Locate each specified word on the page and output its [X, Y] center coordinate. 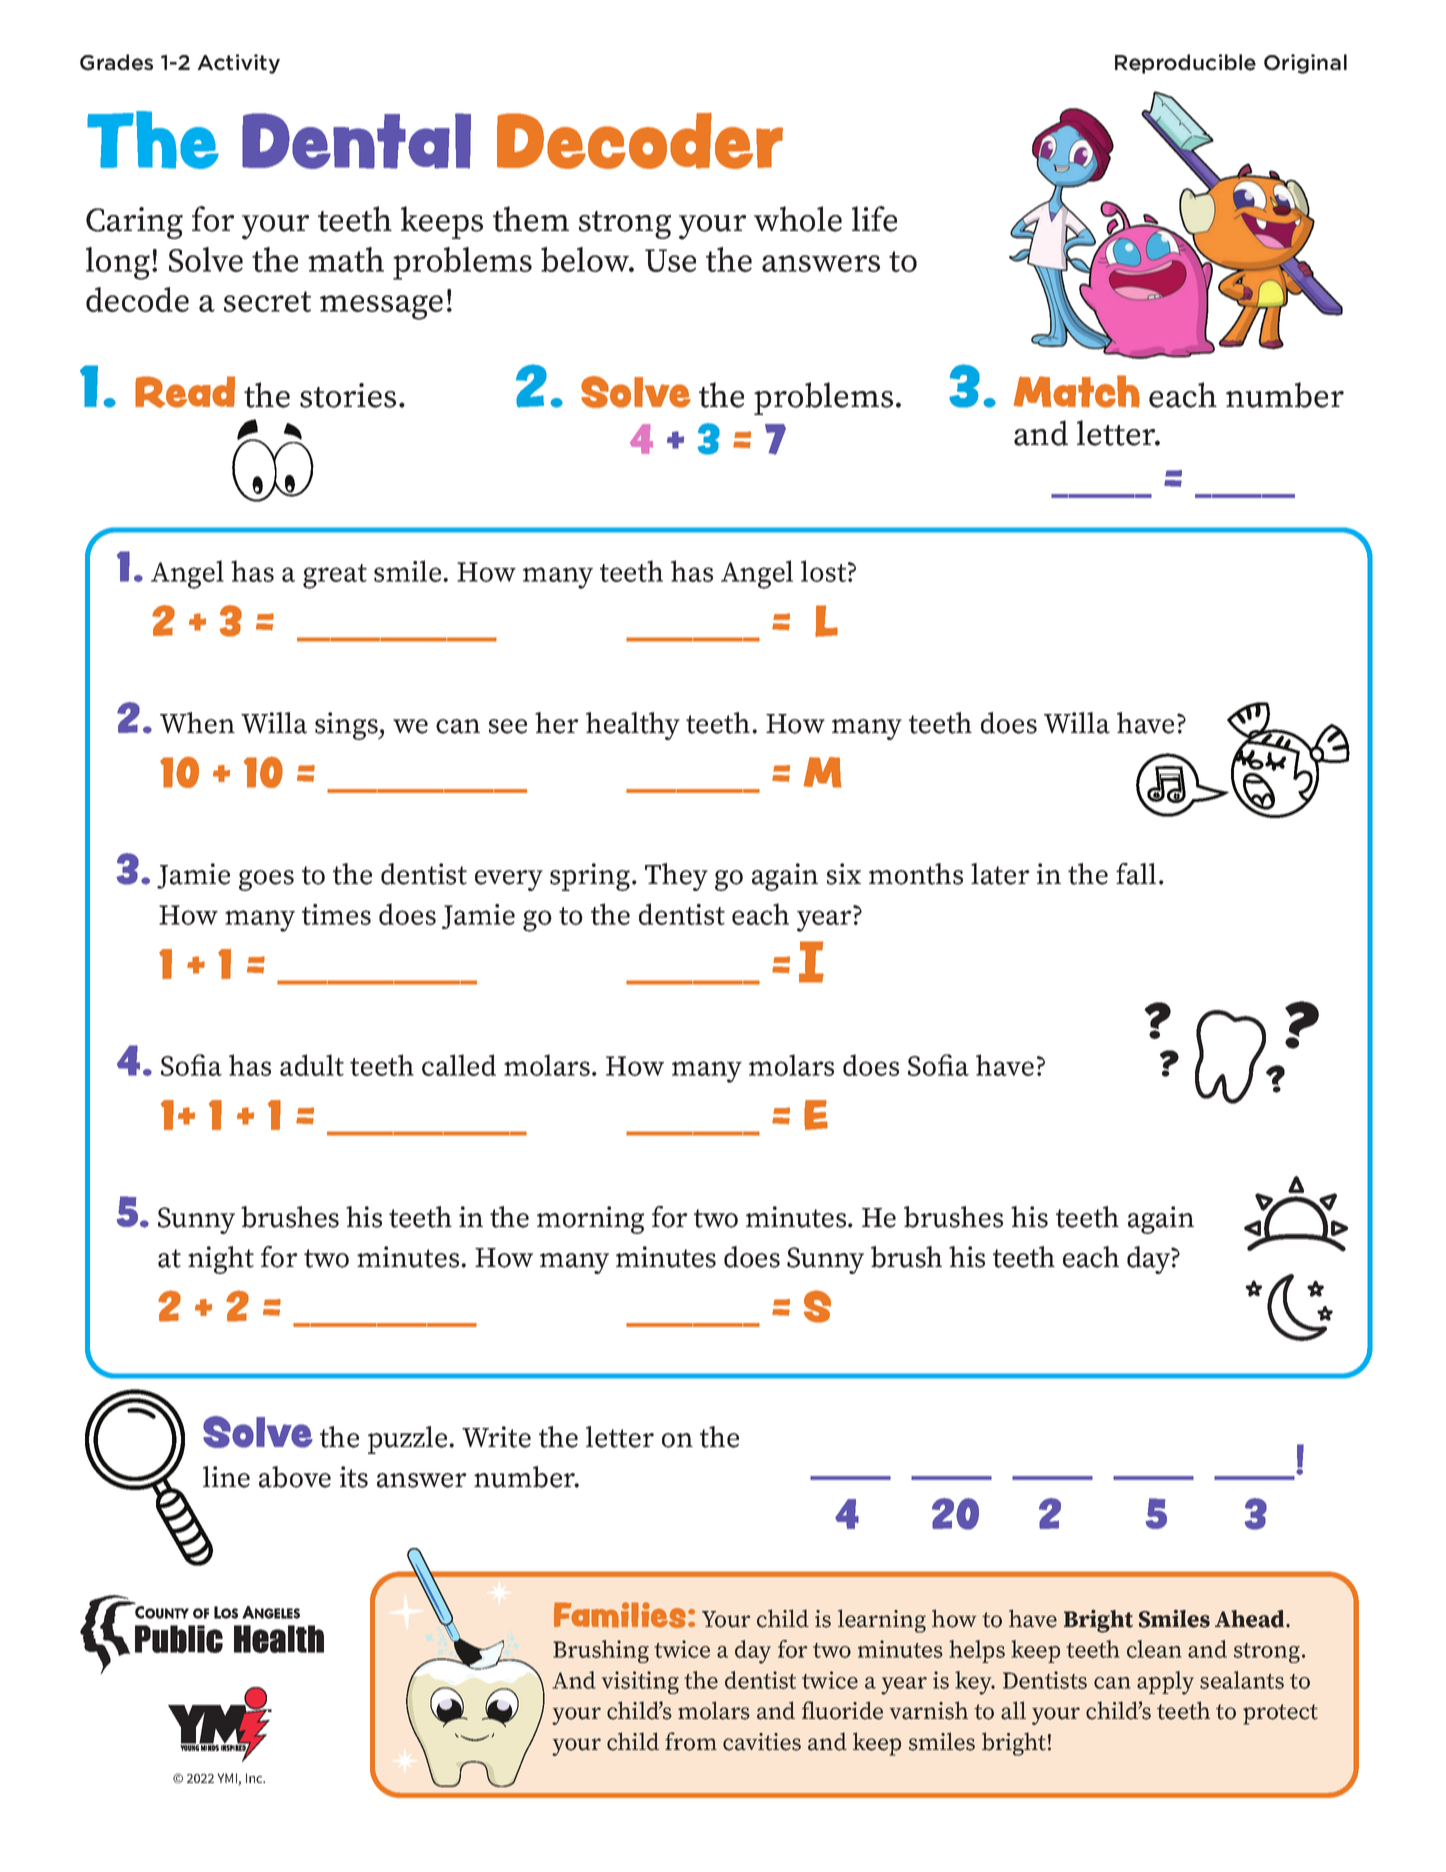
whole [798, 219]
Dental [356, 141]
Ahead [1251, 1619]
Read [185, 392]
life [874, 219]
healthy [633, 726]
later [1000, 874]
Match [1077, 391]
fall [1136, 874]
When [197, 723]
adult [312, 1065]
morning [590, 1220]
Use [670, 260]
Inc [255, 1778]
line [226, 1477]
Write [496, 1437]
